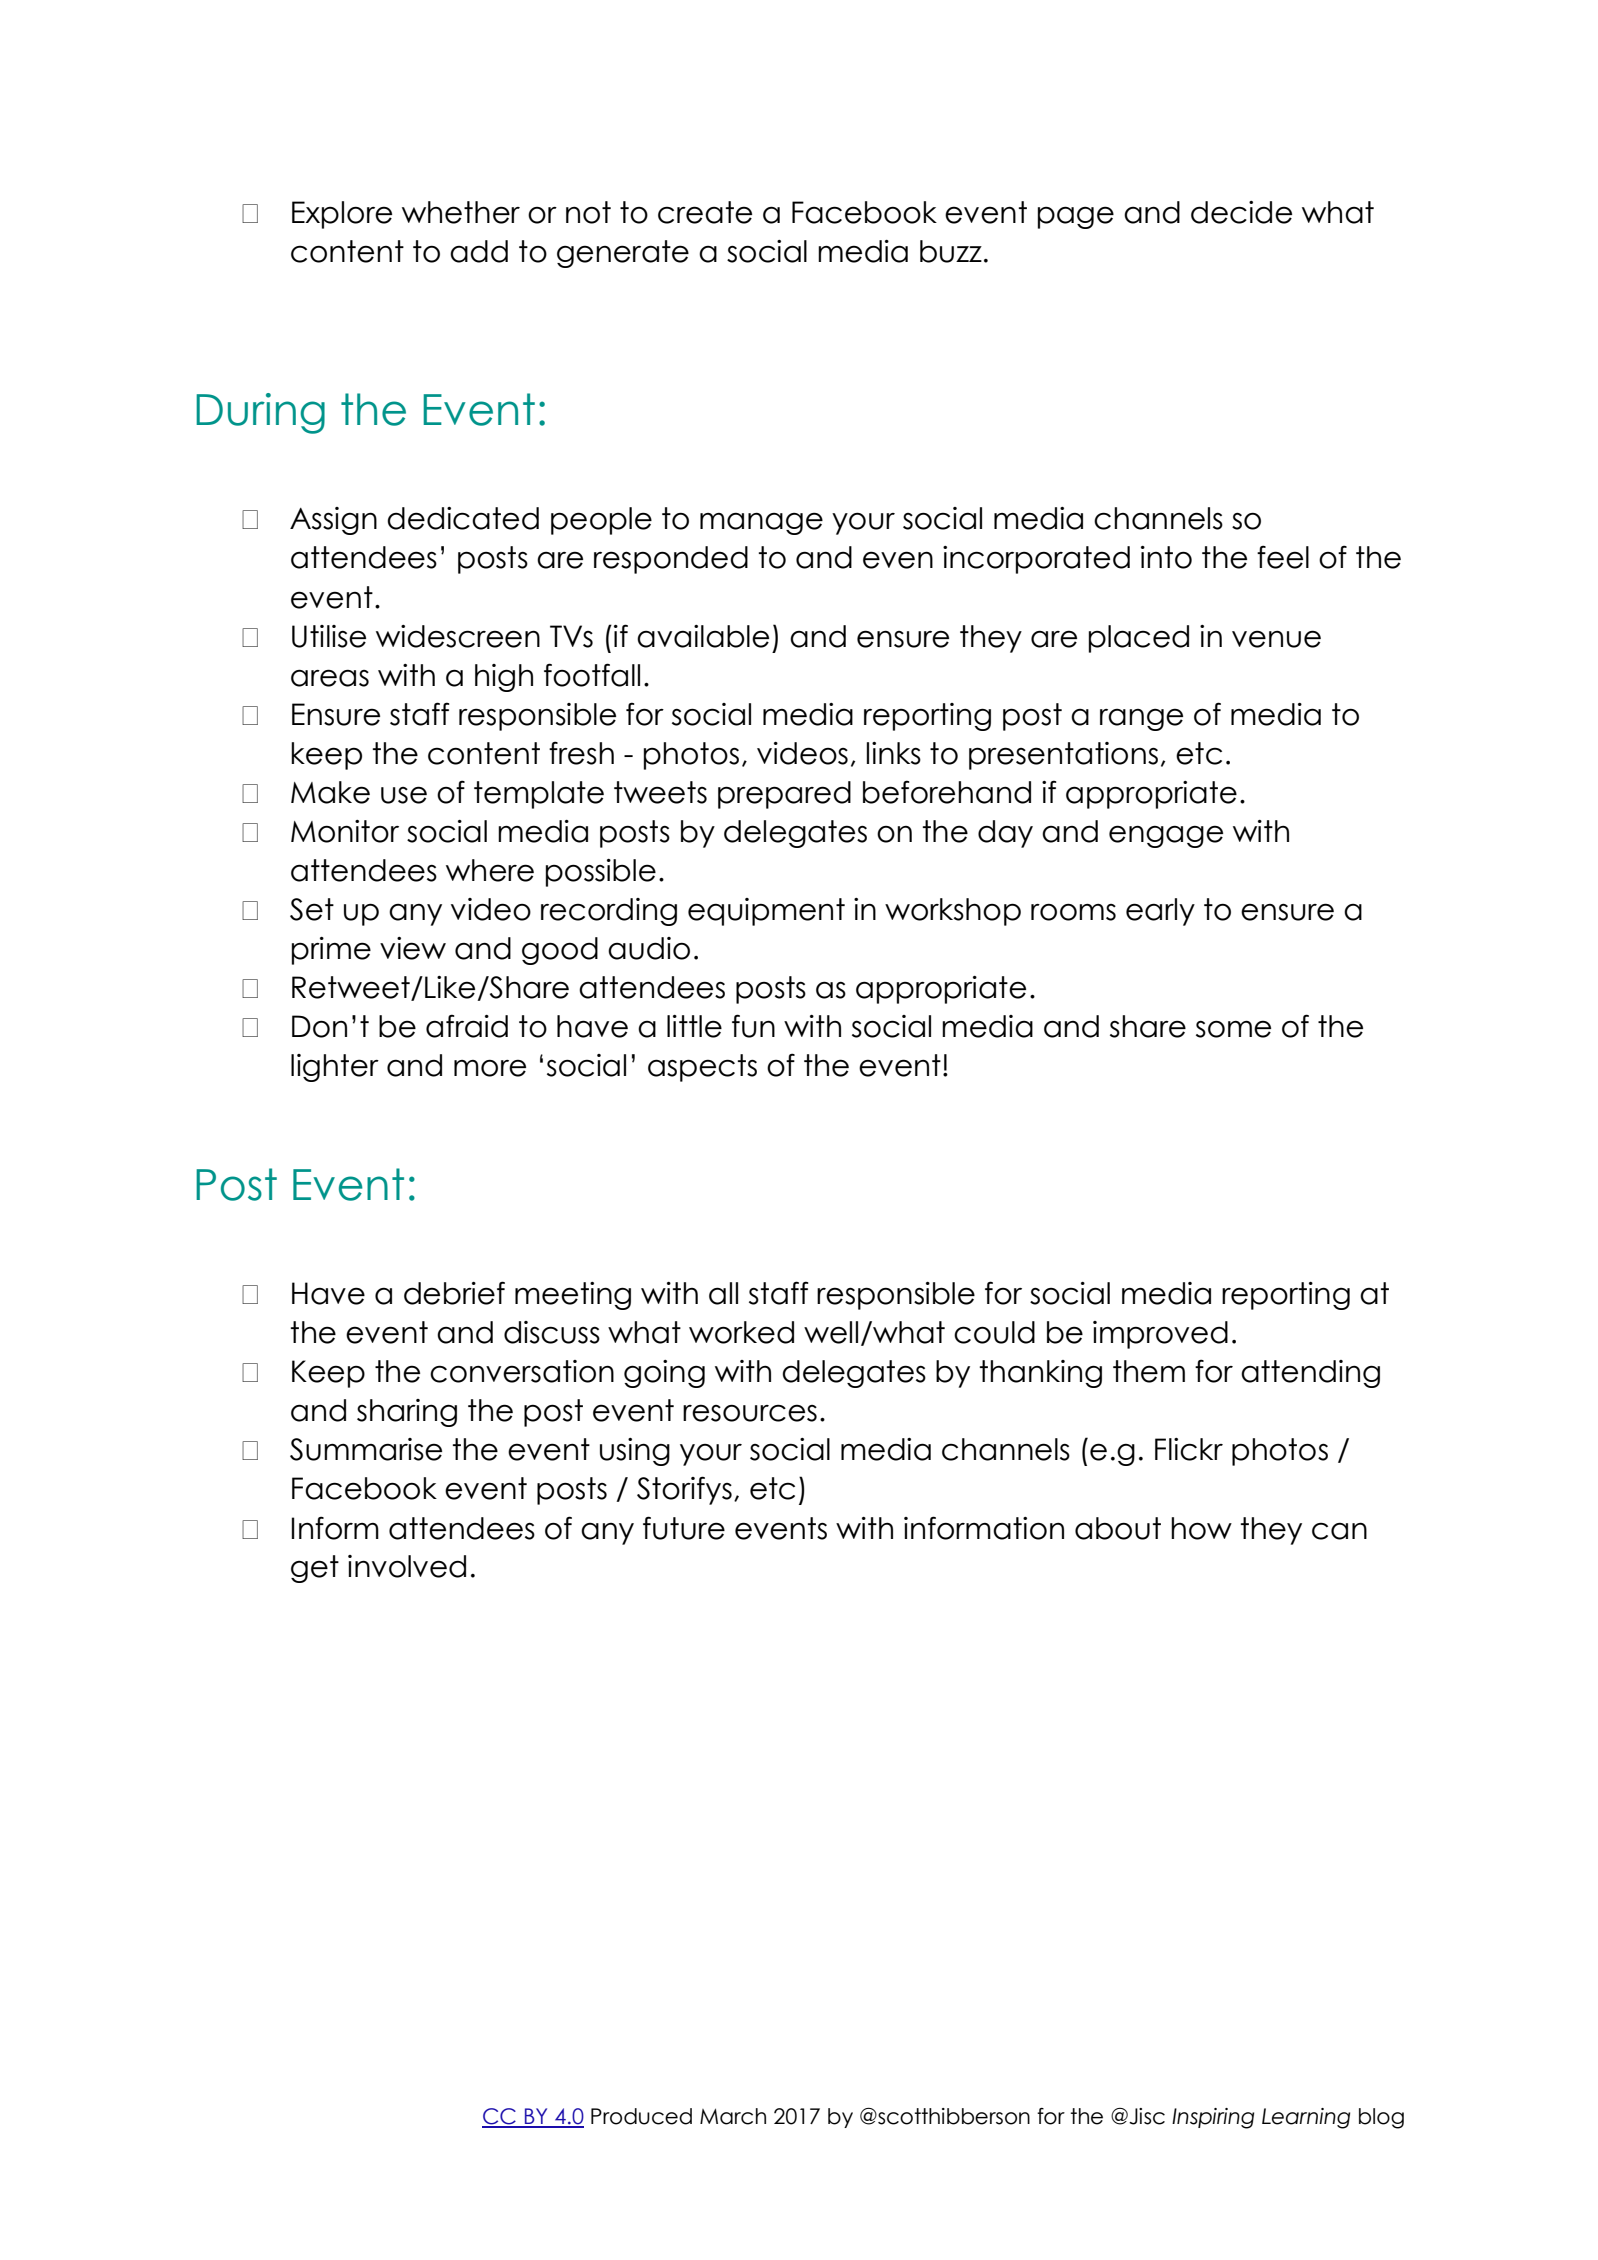  What do you see at coordinates (1310, 1374) in the image?
I see `attending` at bounding box center [1310, 1374].
